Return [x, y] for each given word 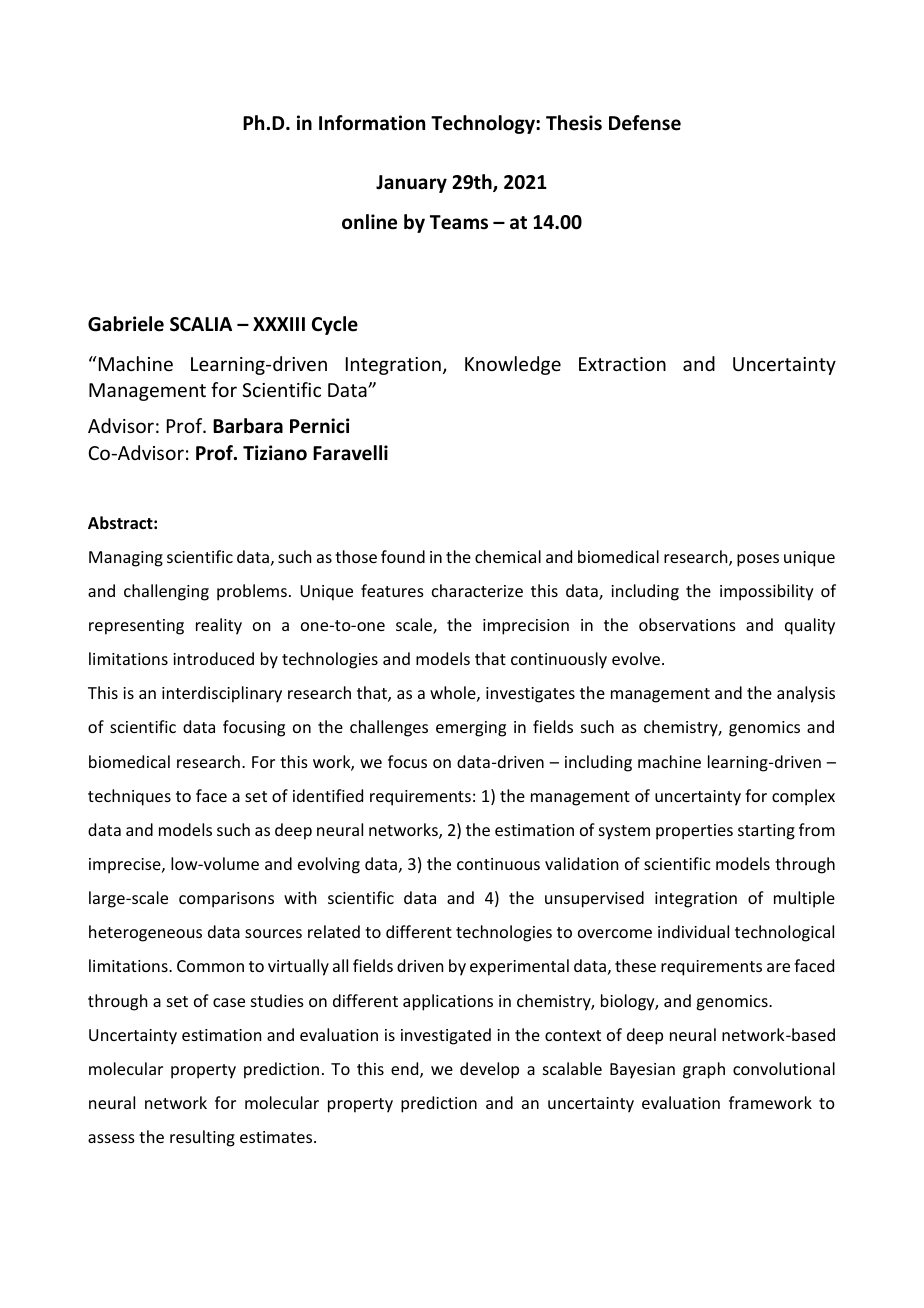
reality [219, 626]
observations [687, 624]
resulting [202, 1138]
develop [489, 1070]
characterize [477, 590]
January [411, 184]
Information [372, 123]
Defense [645, 123]
